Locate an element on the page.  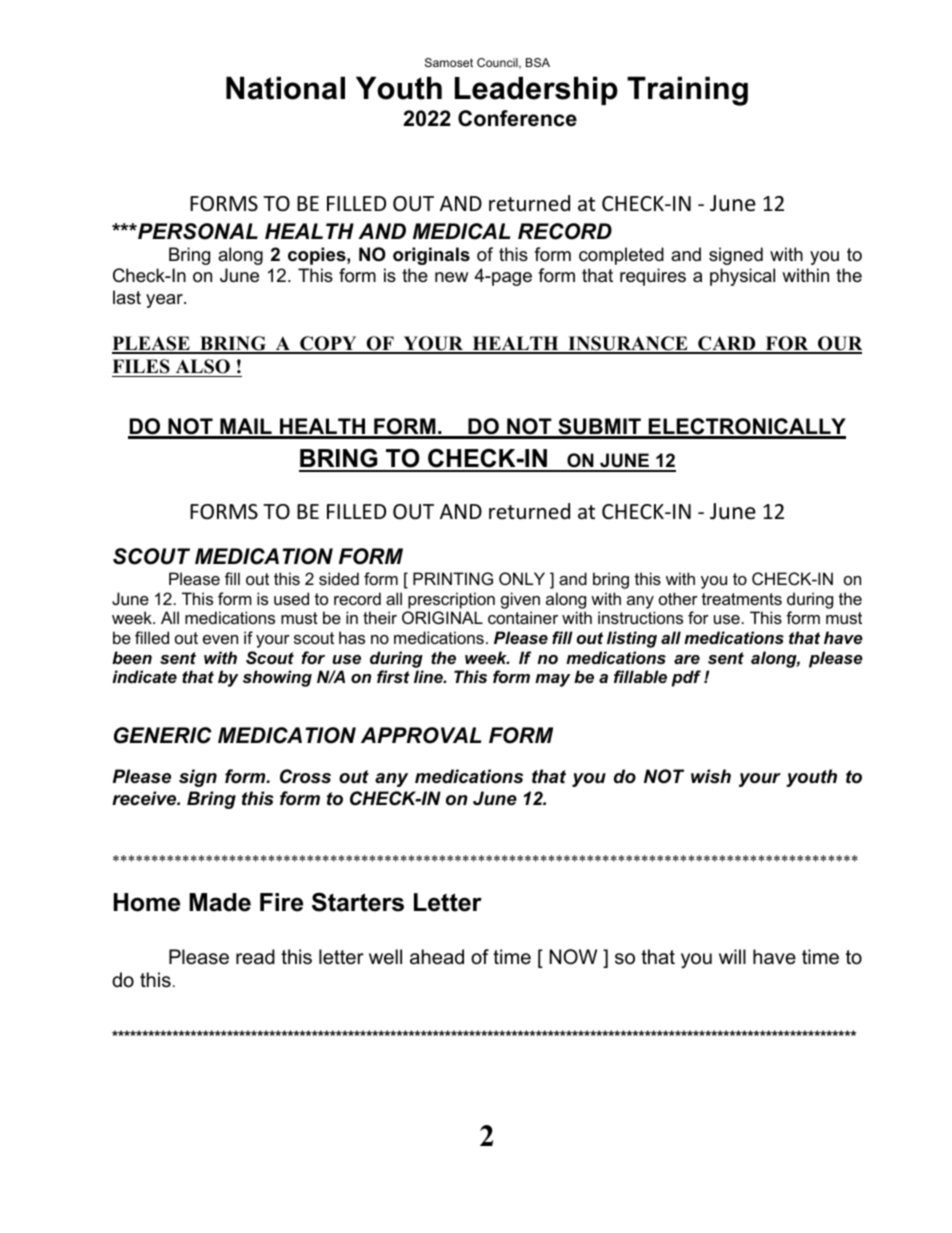
National is located at coordinates (285, 88).
